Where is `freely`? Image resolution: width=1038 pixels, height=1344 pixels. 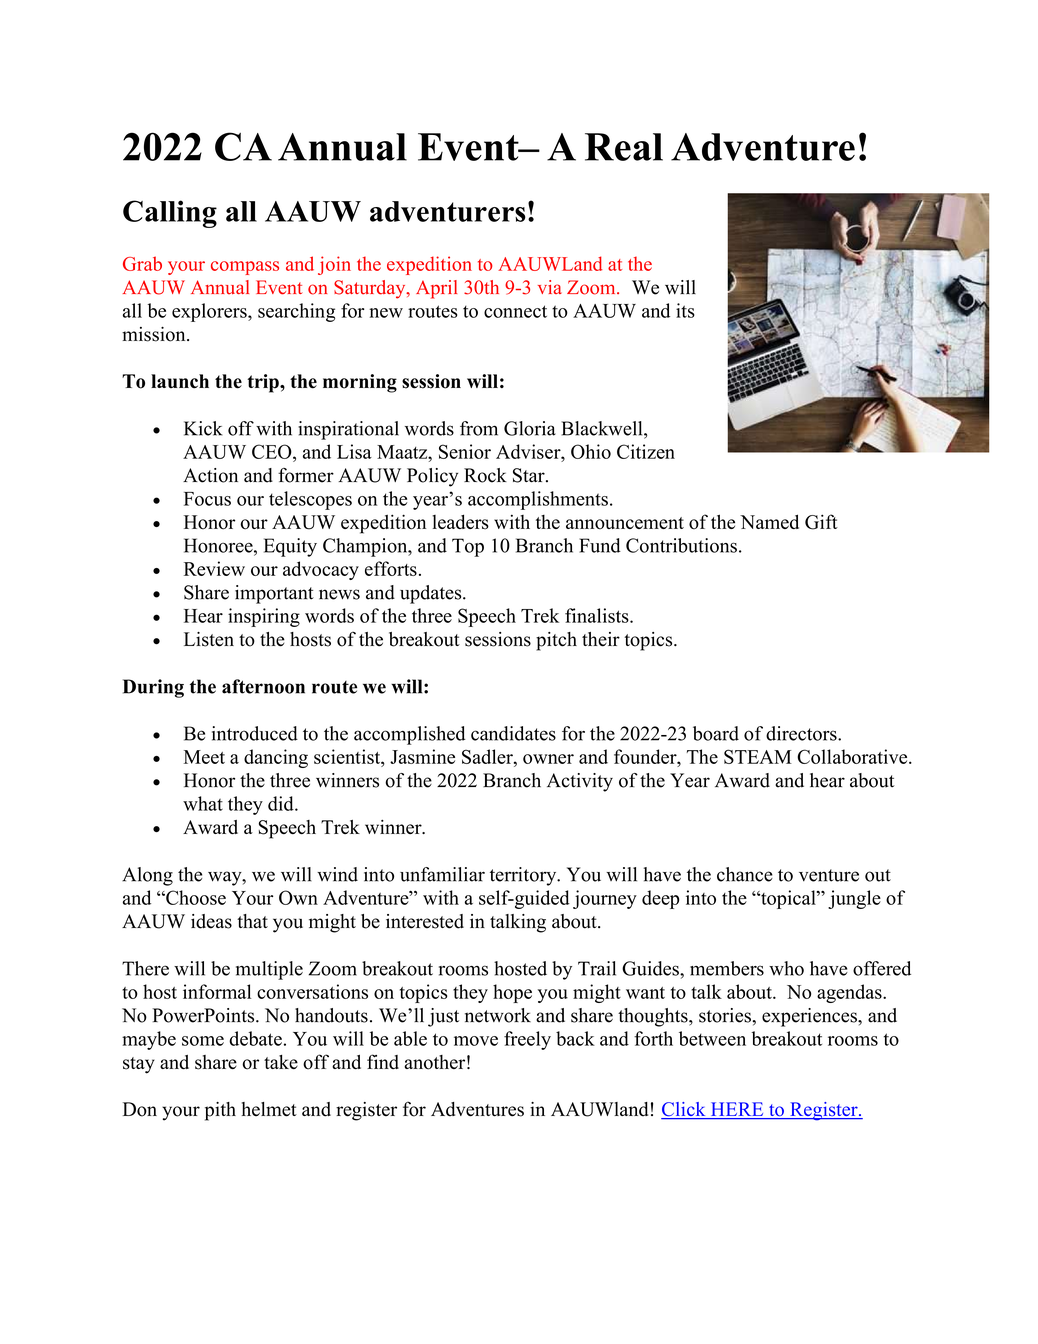 freely is located at coordinates (527, 1040).
